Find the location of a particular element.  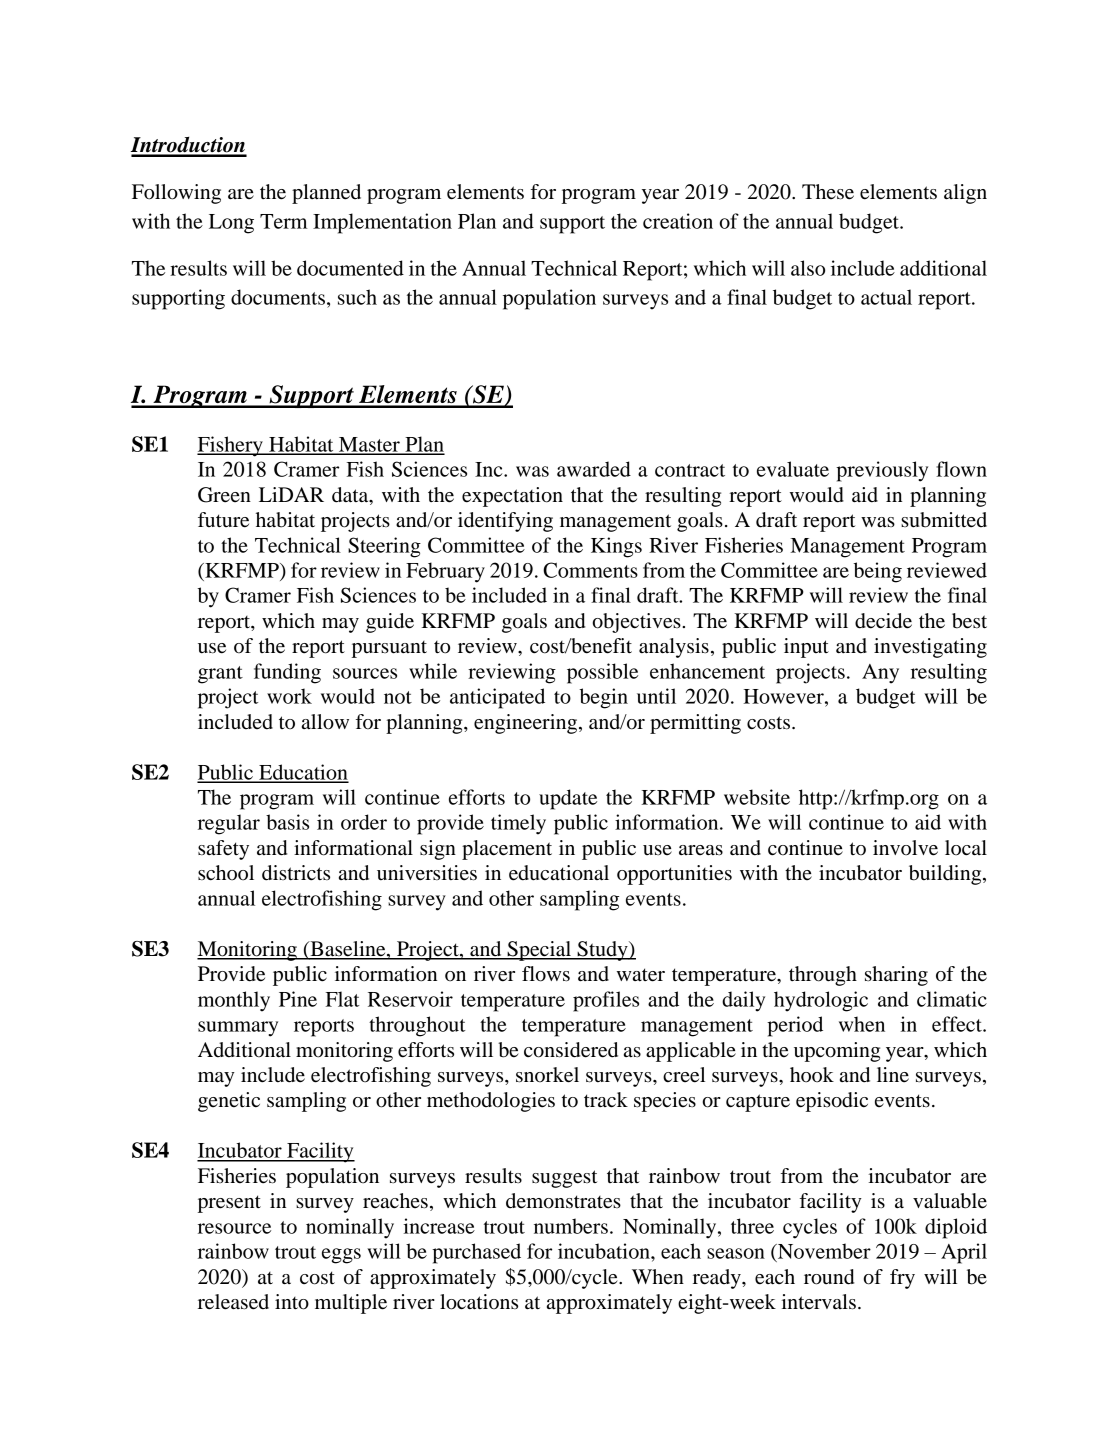

creation is located at coordinates (678, 221).
